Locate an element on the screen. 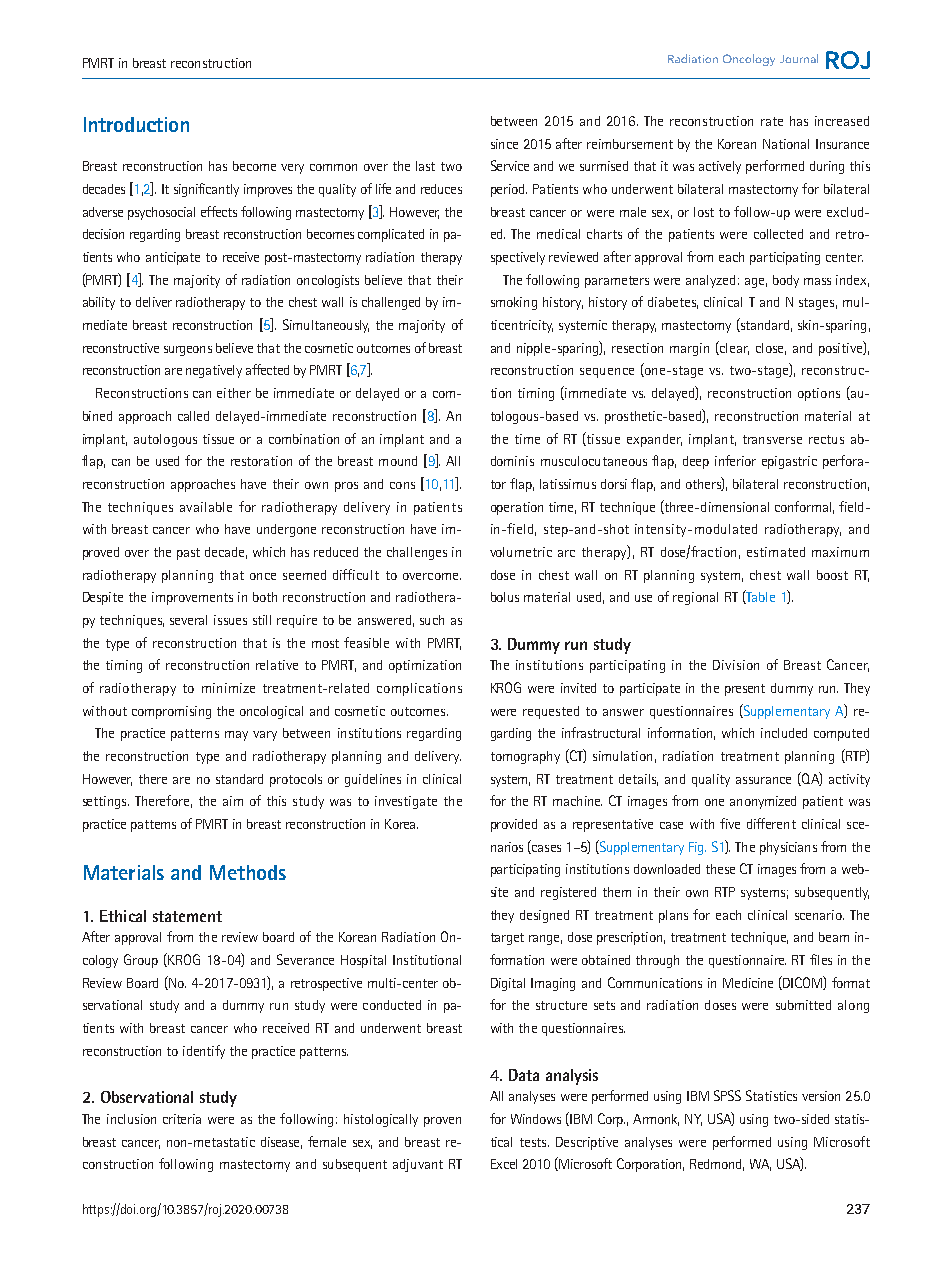 The image size is (952, 1270). several is located at coordinates (188, 620).
